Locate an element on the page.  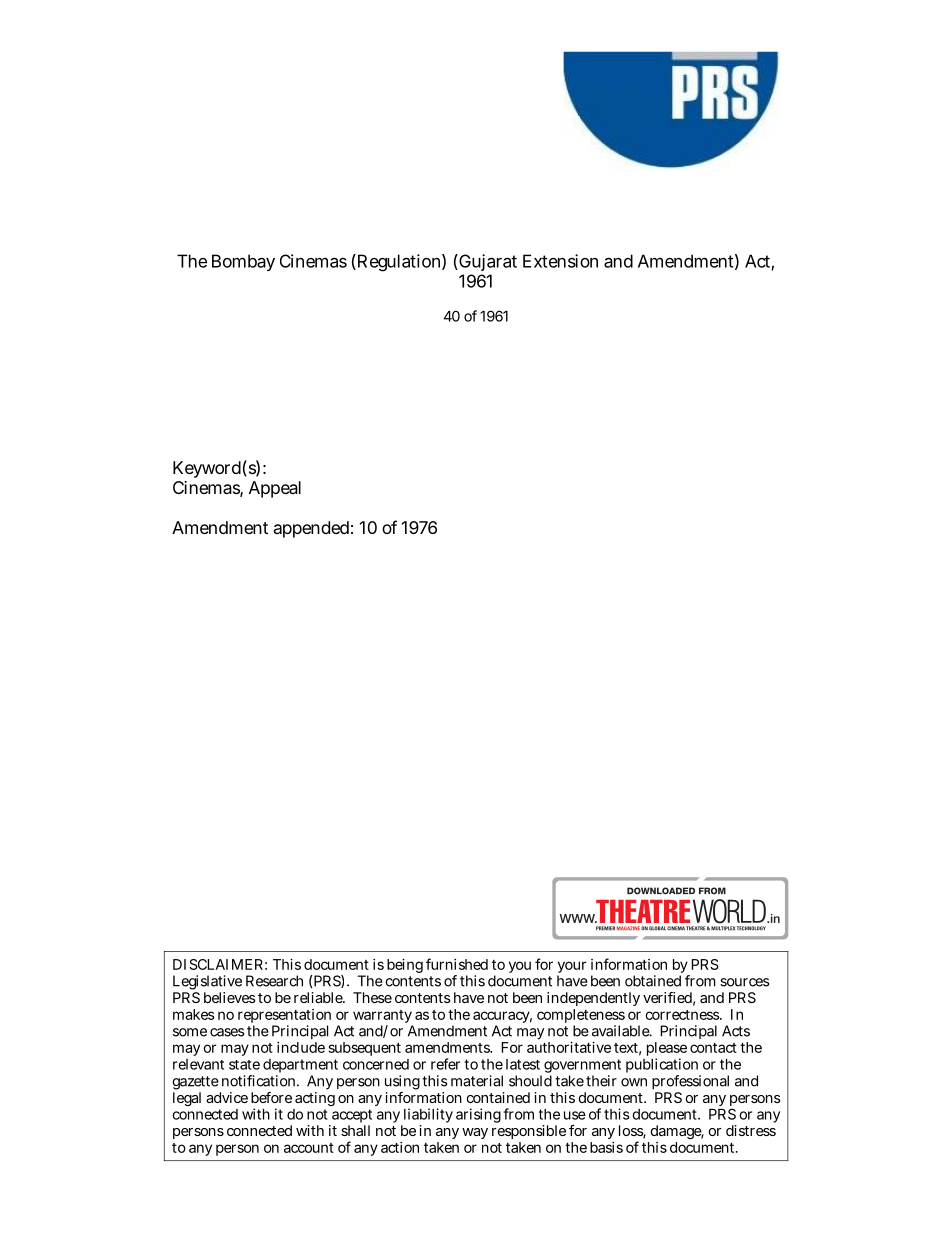
Extension is located at coordinates (560, 261).
